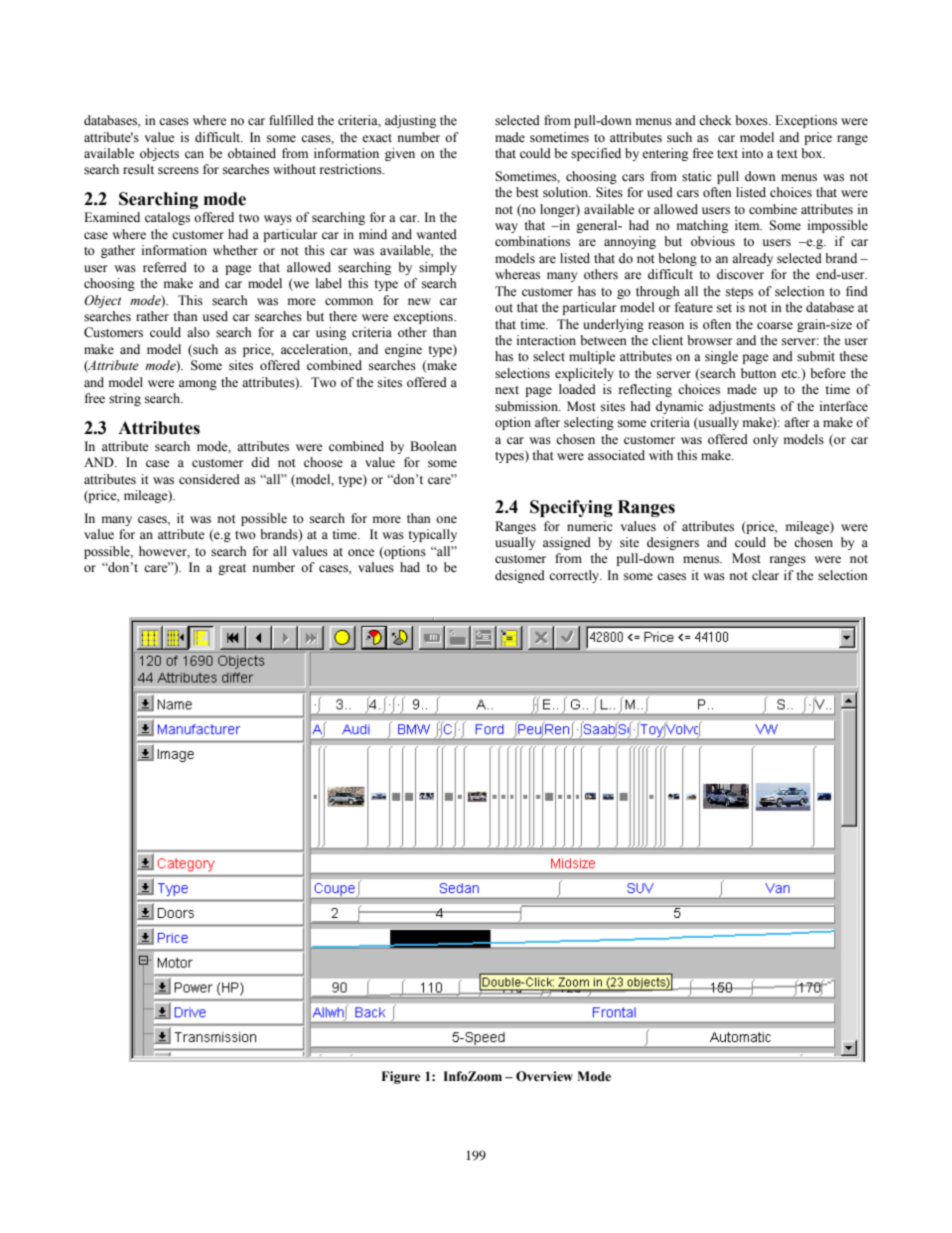 The height and width of the screenshot is (1233, 952). I want to click on great, so click(232, 569).
